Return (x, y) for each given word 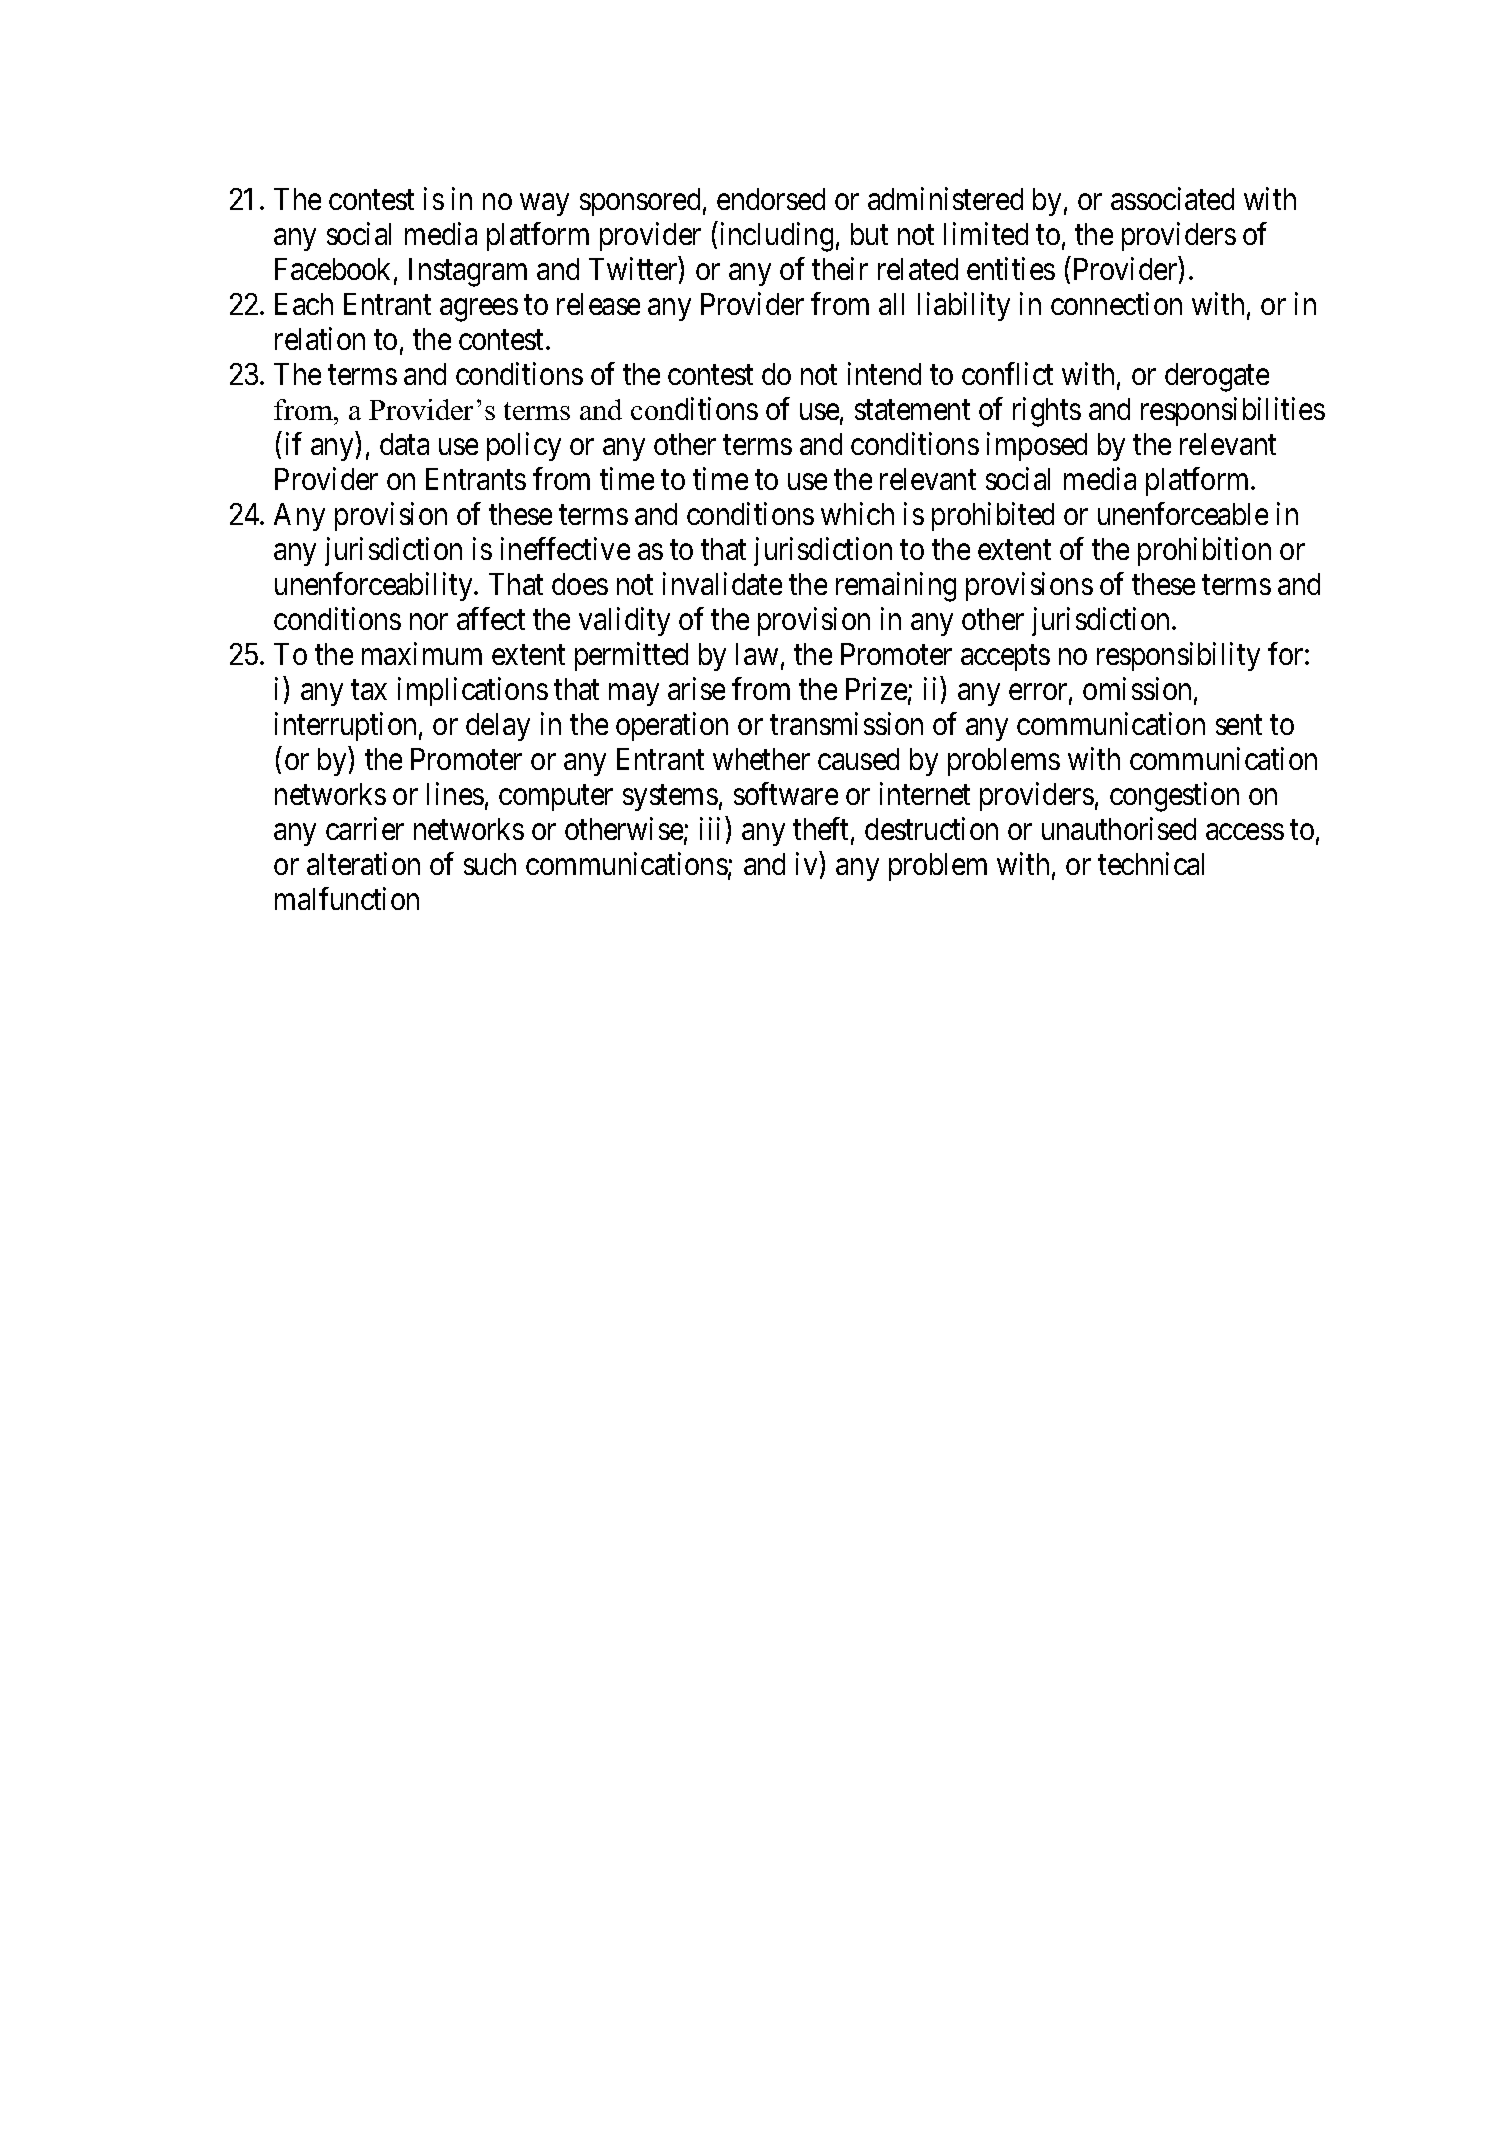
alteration (363, 863)
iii (710, 828)
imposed (1037, 446)
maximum (422, 653)
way (544, 205)
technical (1151, 863)
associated (1172, 198)
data (404, 444)
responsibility (1178, 656)
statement (912, 410)
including (777, 237)
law (757, 654)
